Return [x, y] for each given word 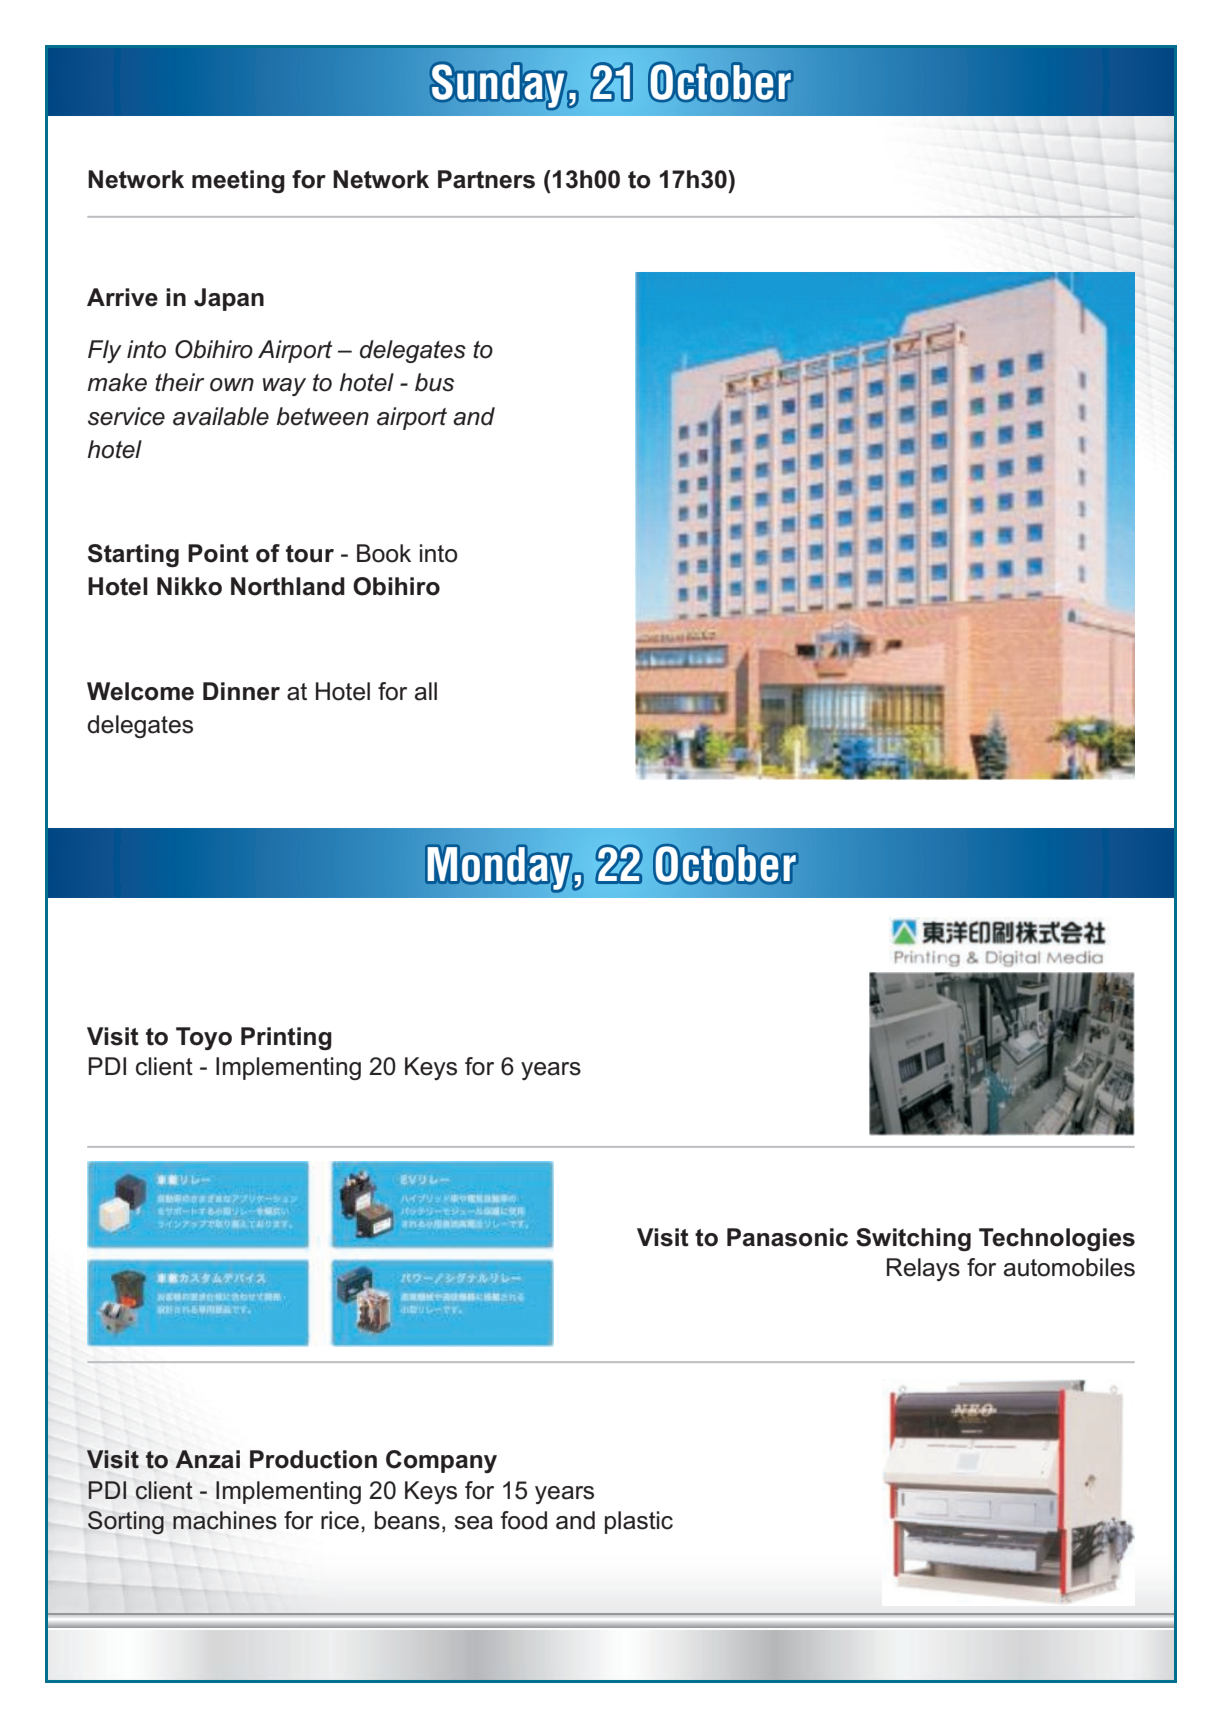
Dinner [241, 691]
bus [434, 382]
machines [225, 1520]
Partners [486, 179]
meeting [238, 181]
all [426, 691]
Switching [913, 1239]
